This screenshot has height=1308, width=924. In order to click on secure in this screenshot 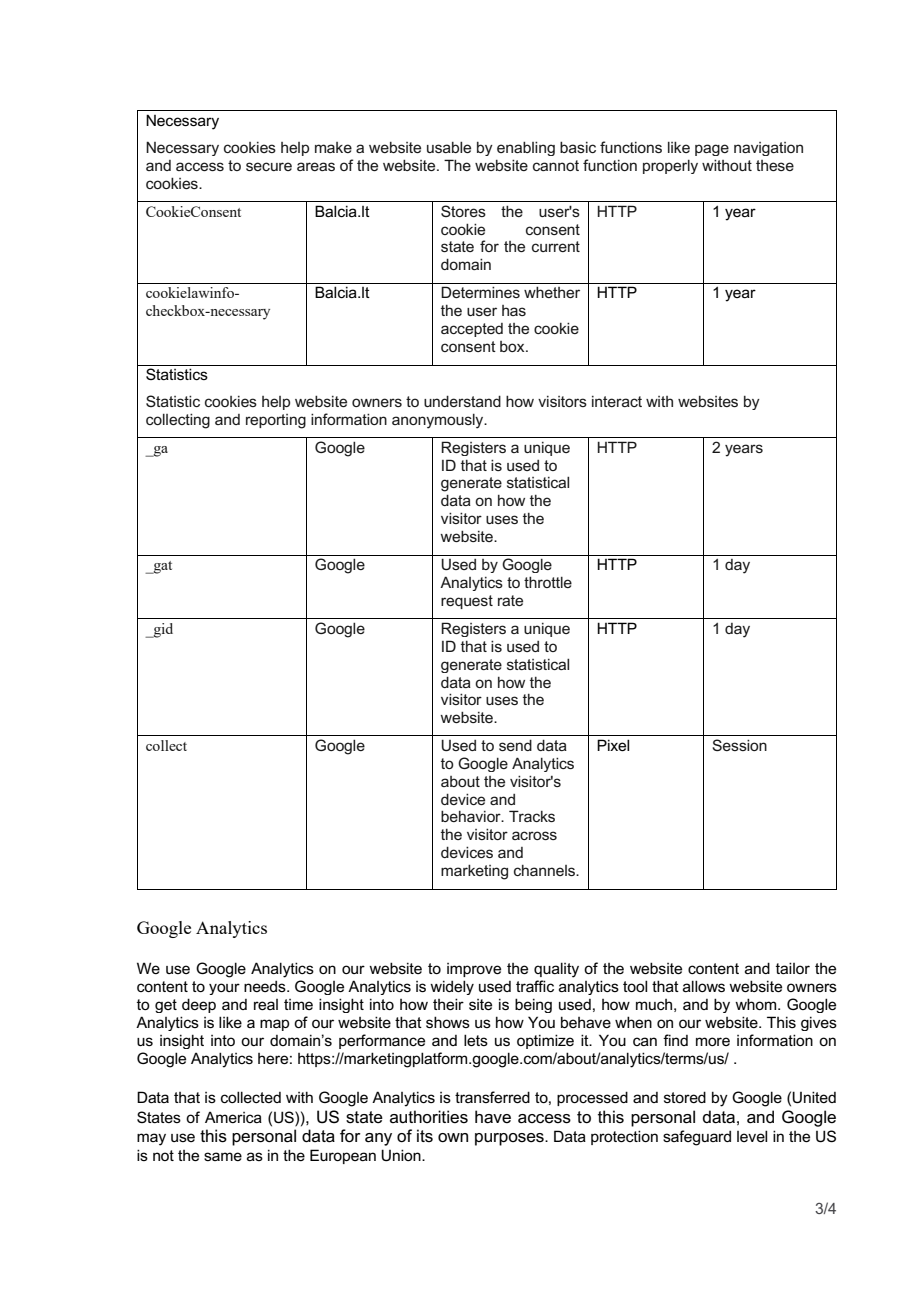, I will do `click(269, 166)`.
